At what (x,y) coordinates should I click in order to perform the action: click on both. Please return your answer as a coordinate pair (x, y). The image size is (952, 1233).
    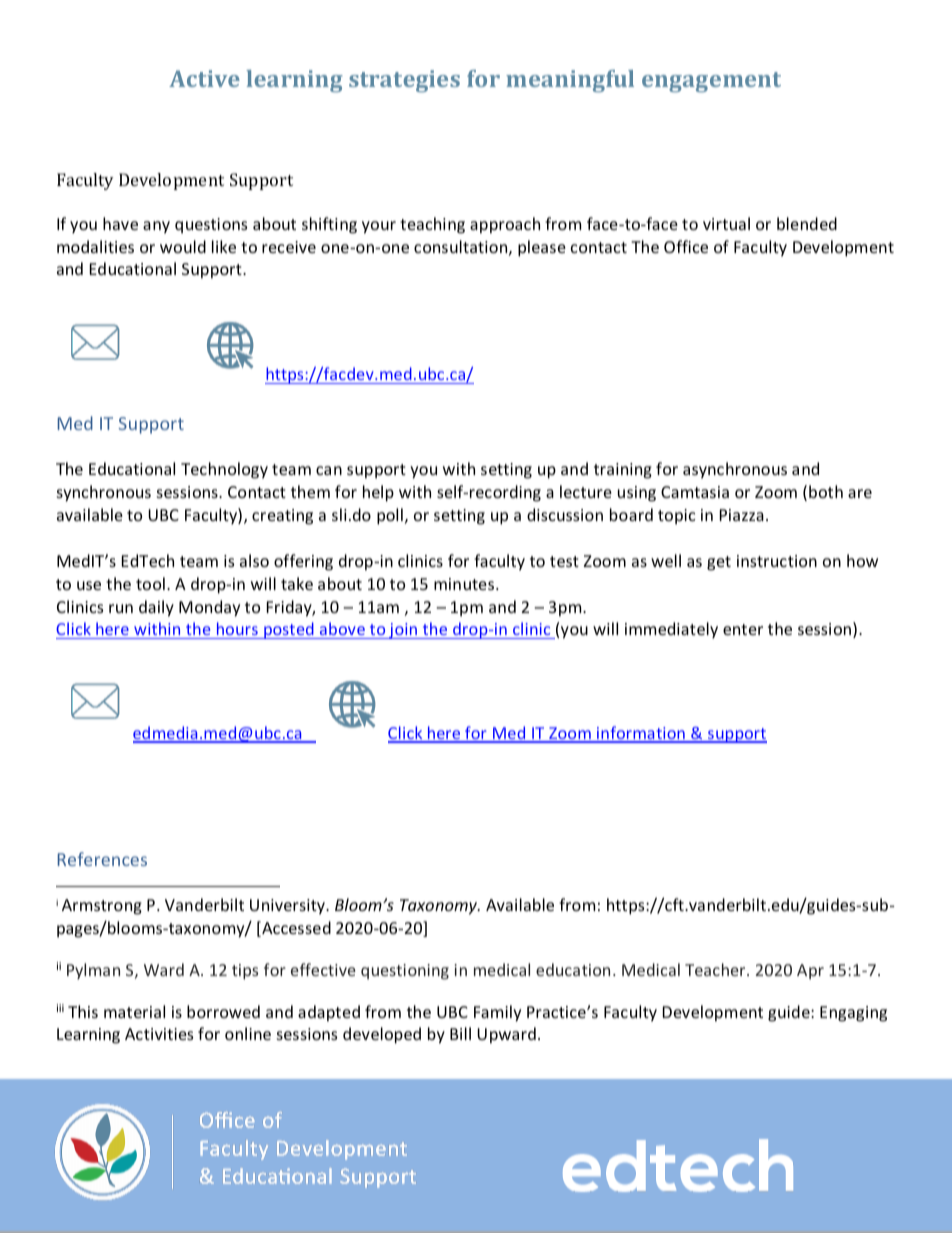
    Looking at the image, I should click on (826, 491).
